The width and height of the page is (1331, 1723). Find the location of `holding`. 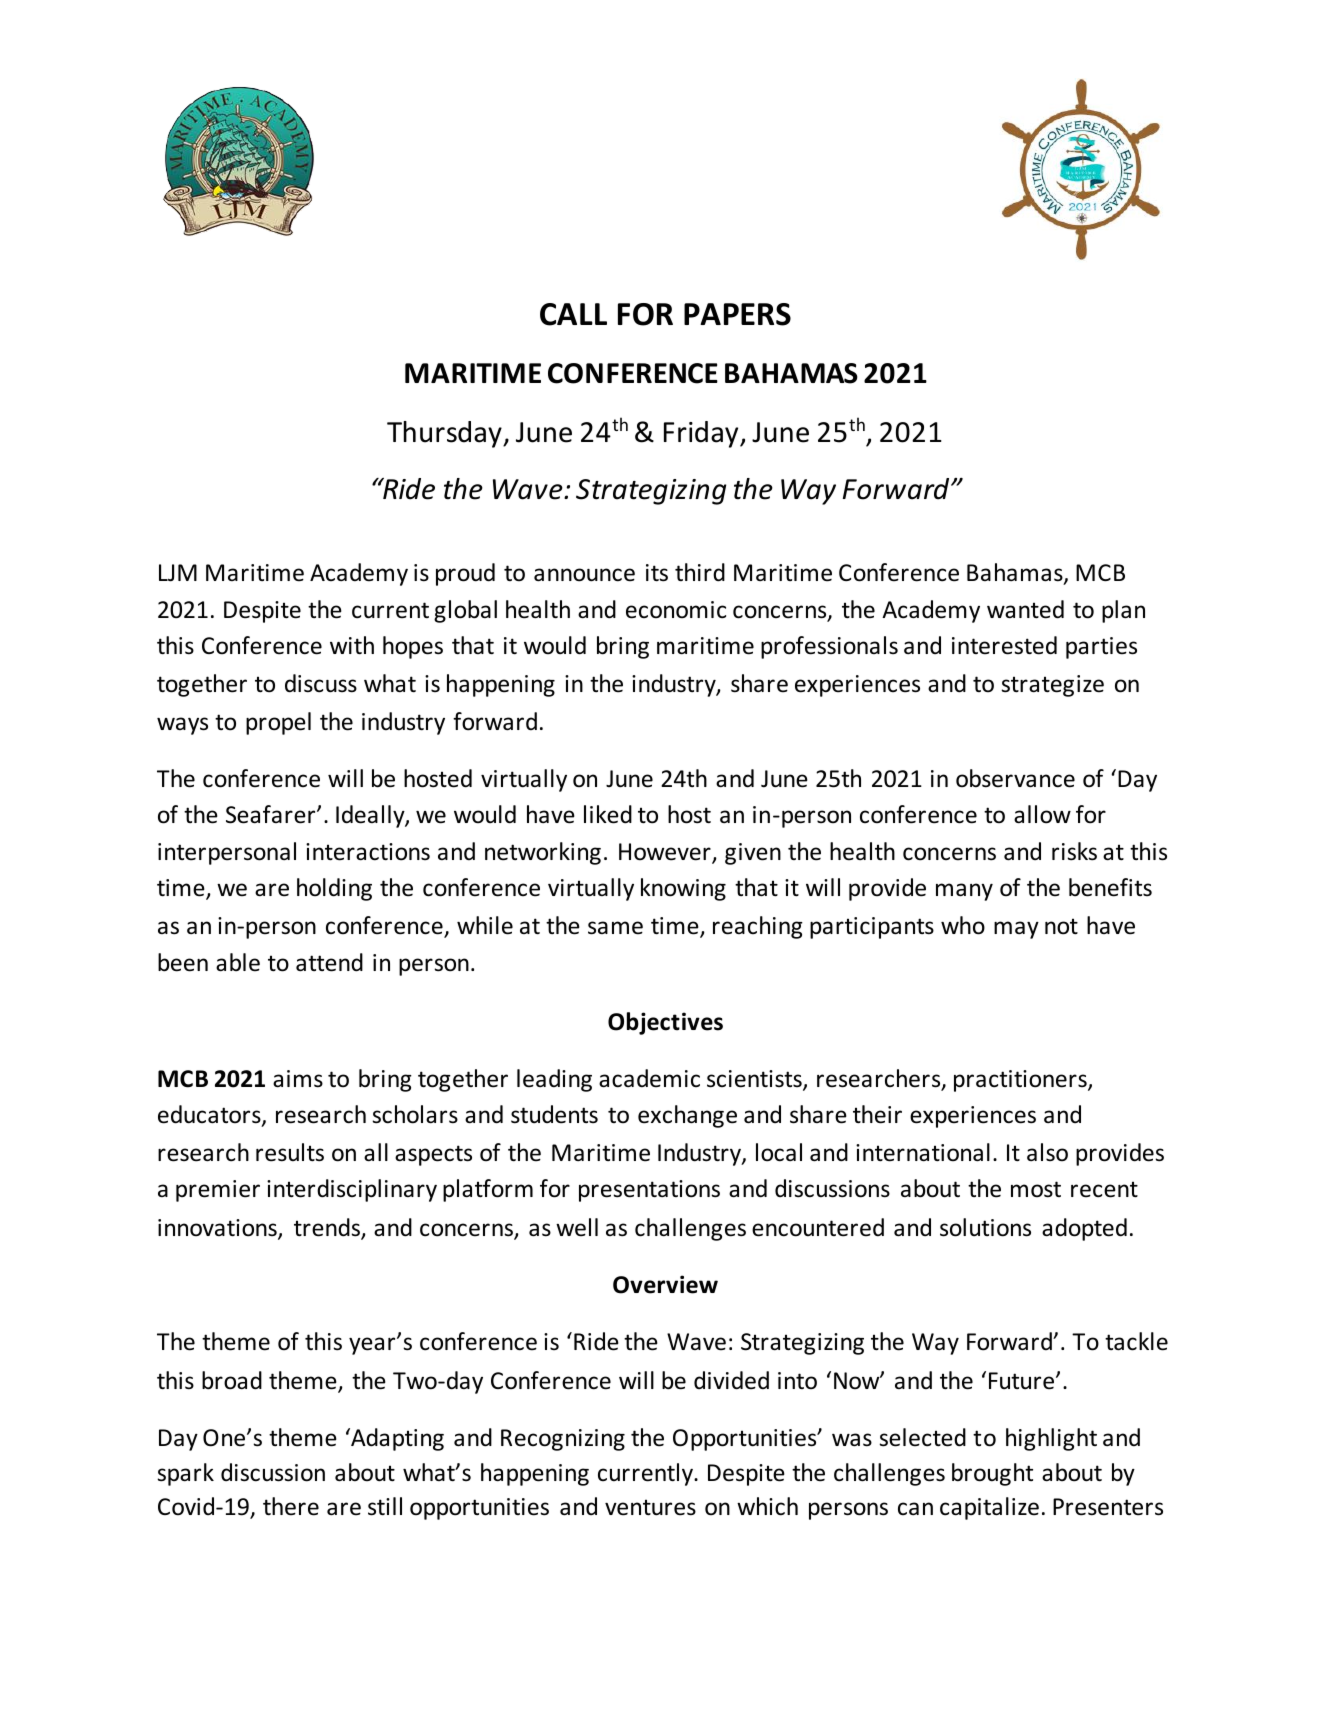

holding is located at coordinates (334, 889).
